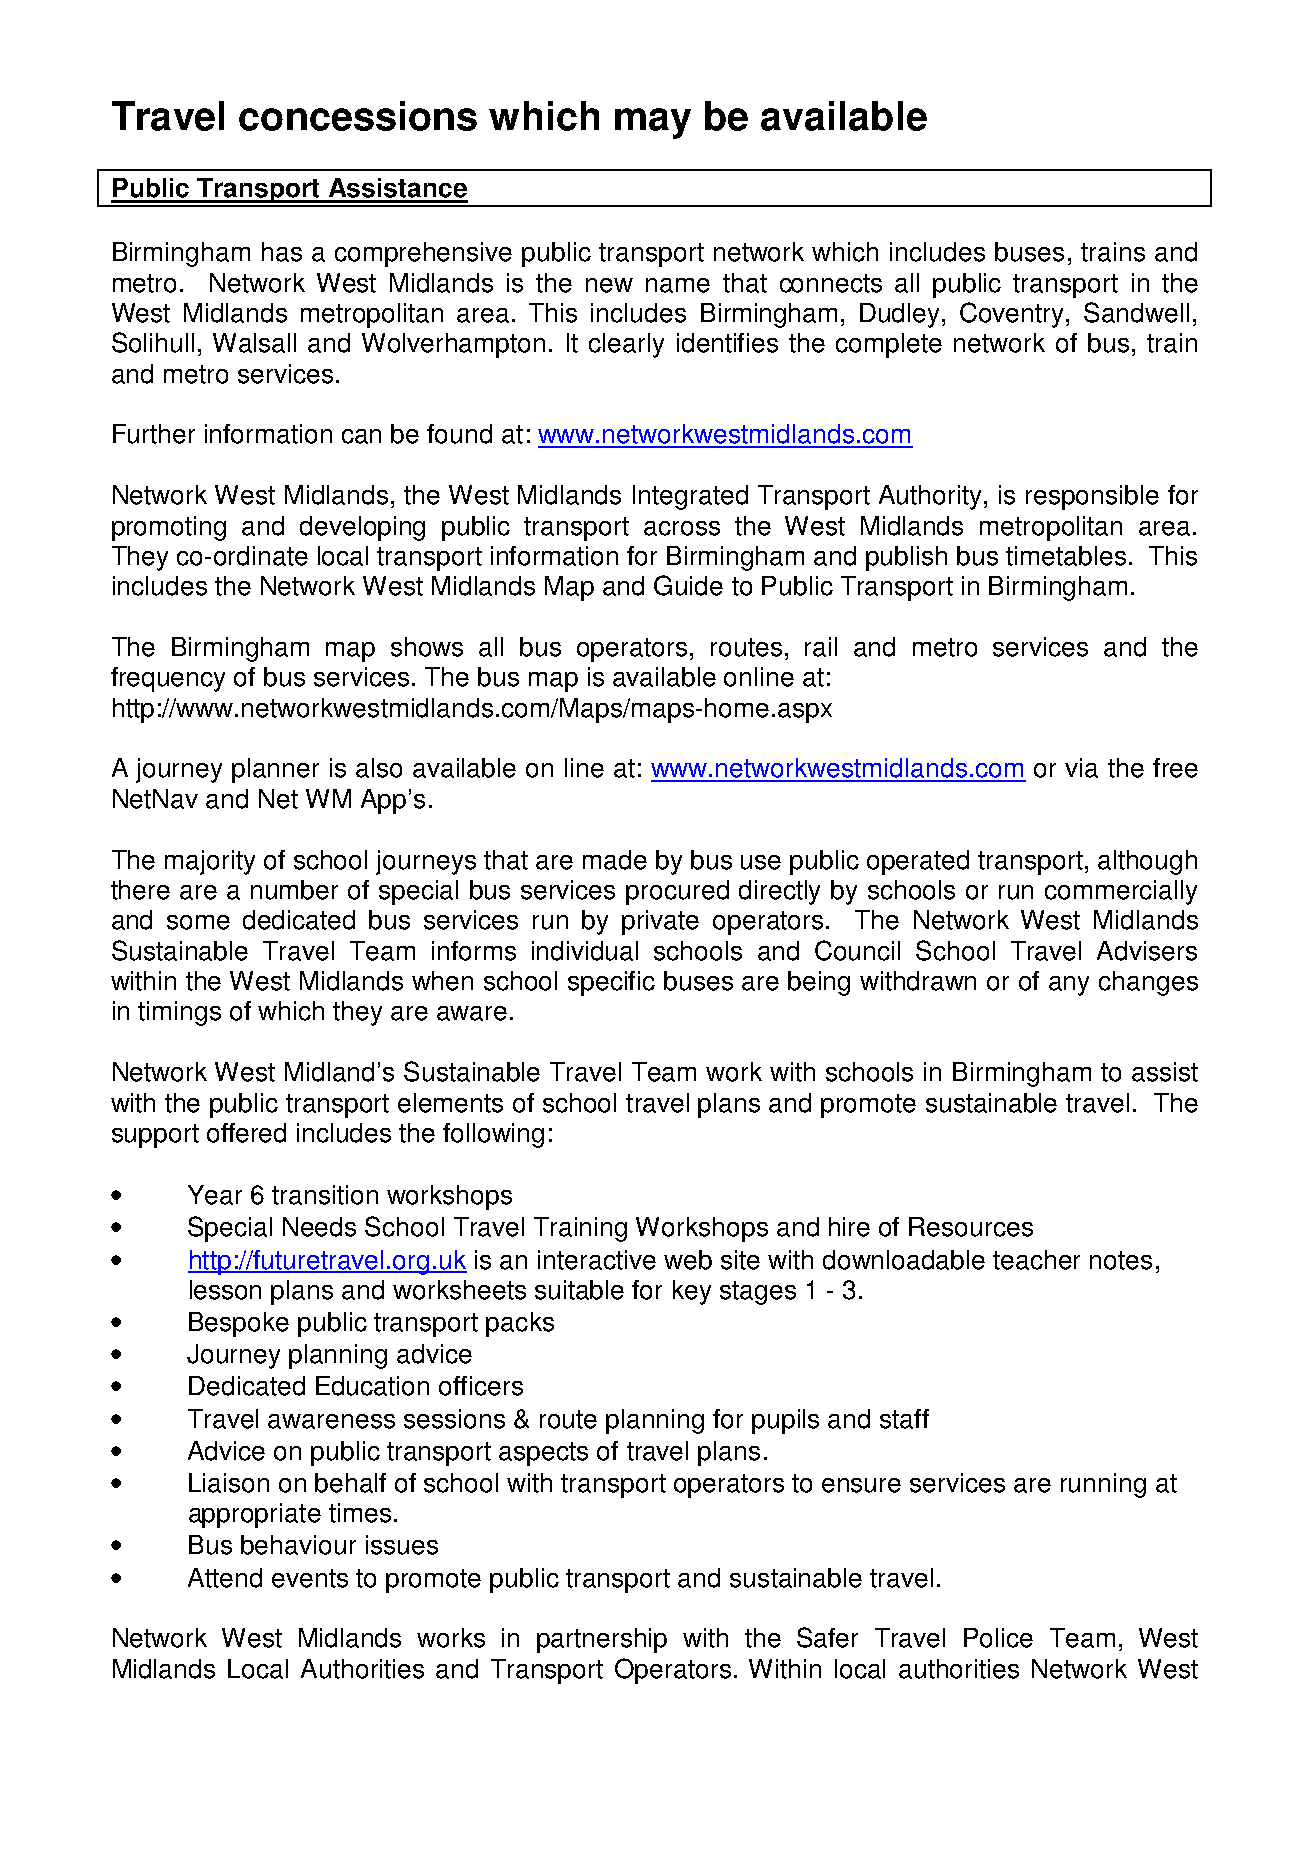  Describe the element at coordinates (294, 890) in the screenshot. I see `number` at that location.
